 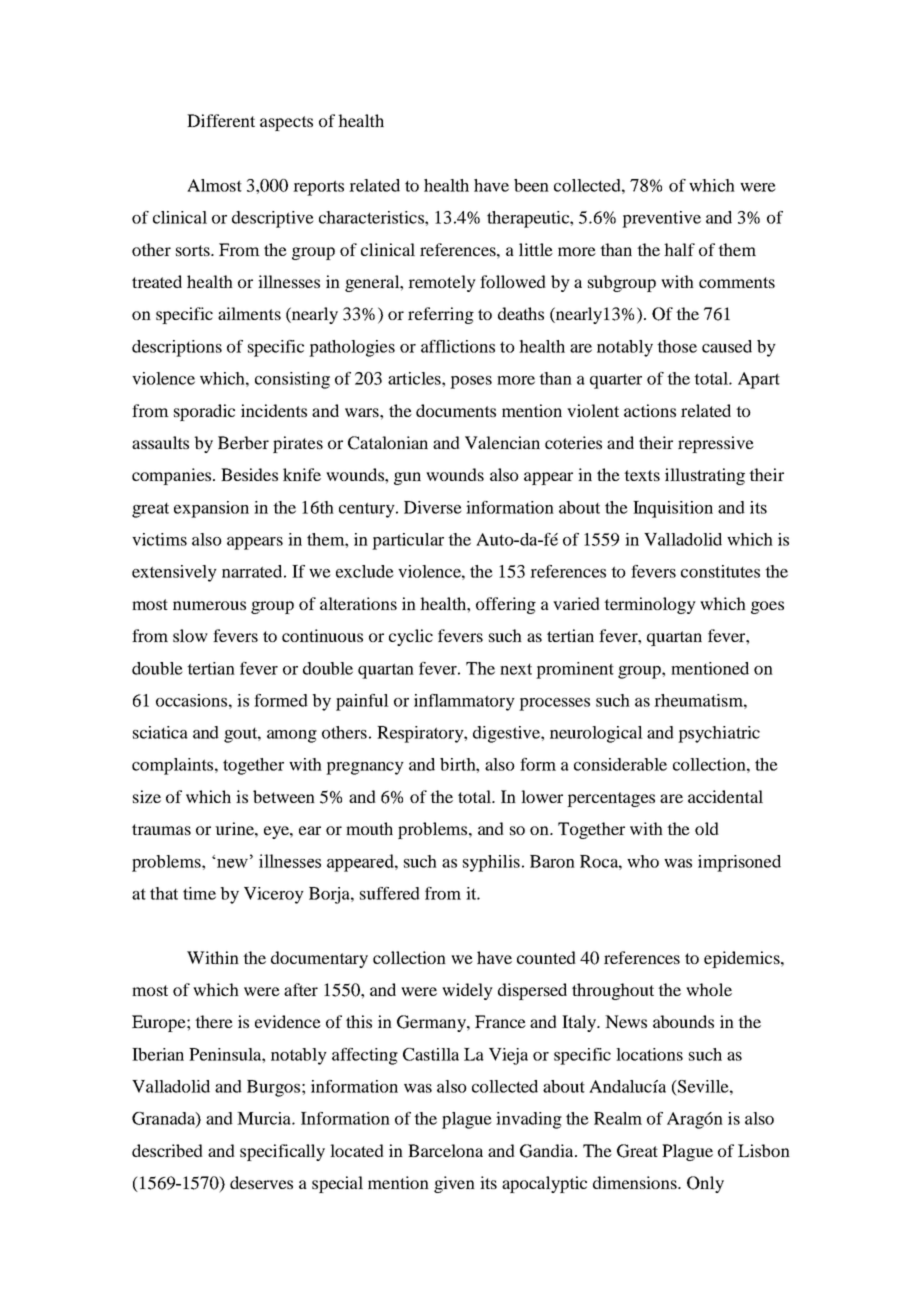 I want to click on terminology, so click(x=650, y=605).
